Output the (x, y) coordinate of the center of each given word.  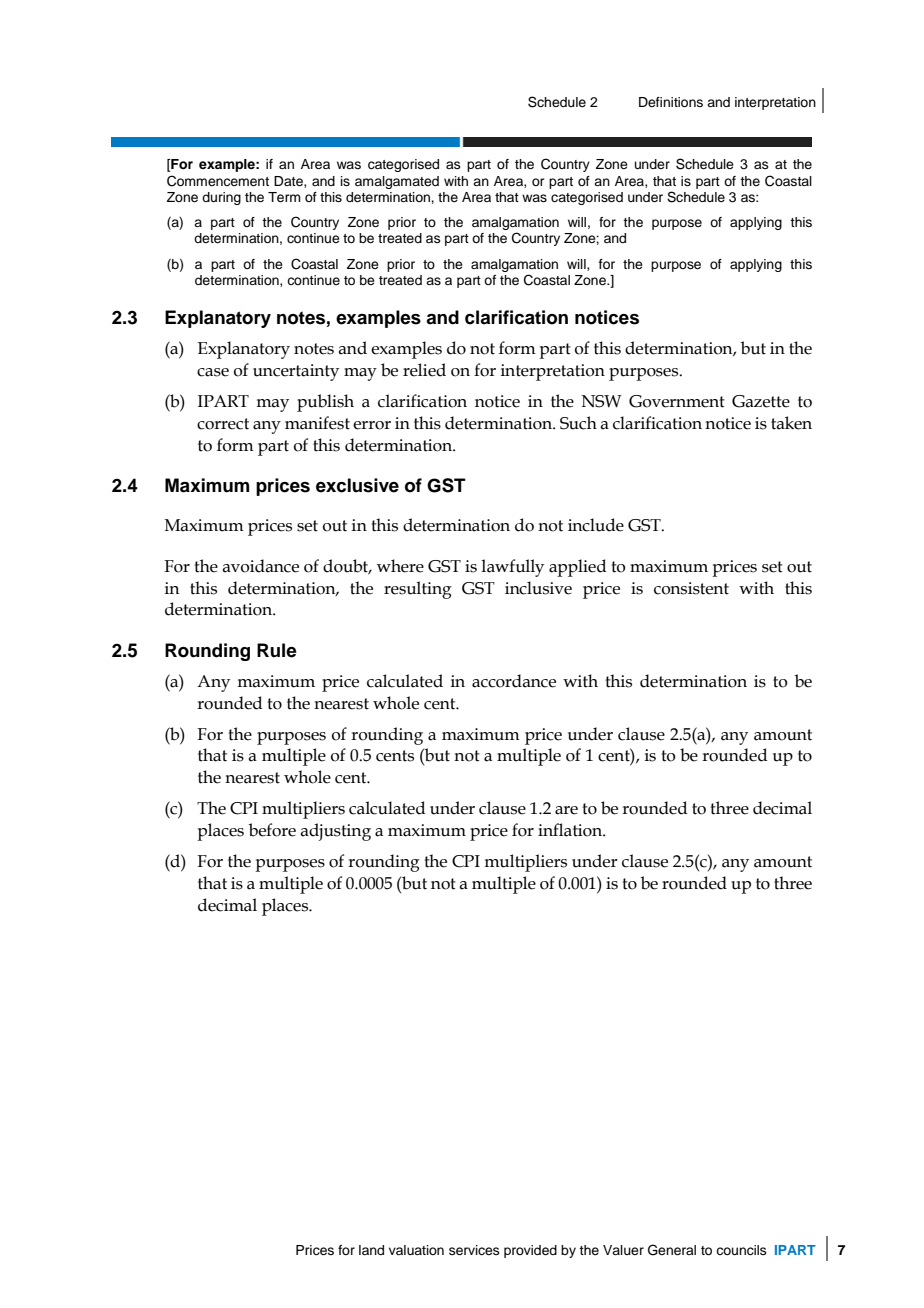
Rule (277, 650)
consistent (691, 588)
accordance (514, 681)
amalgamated (397, 182)
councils (741, 1250)
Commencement (218, 181)
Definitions (671, 102)
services (474, 1250)
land (371, 1250)
